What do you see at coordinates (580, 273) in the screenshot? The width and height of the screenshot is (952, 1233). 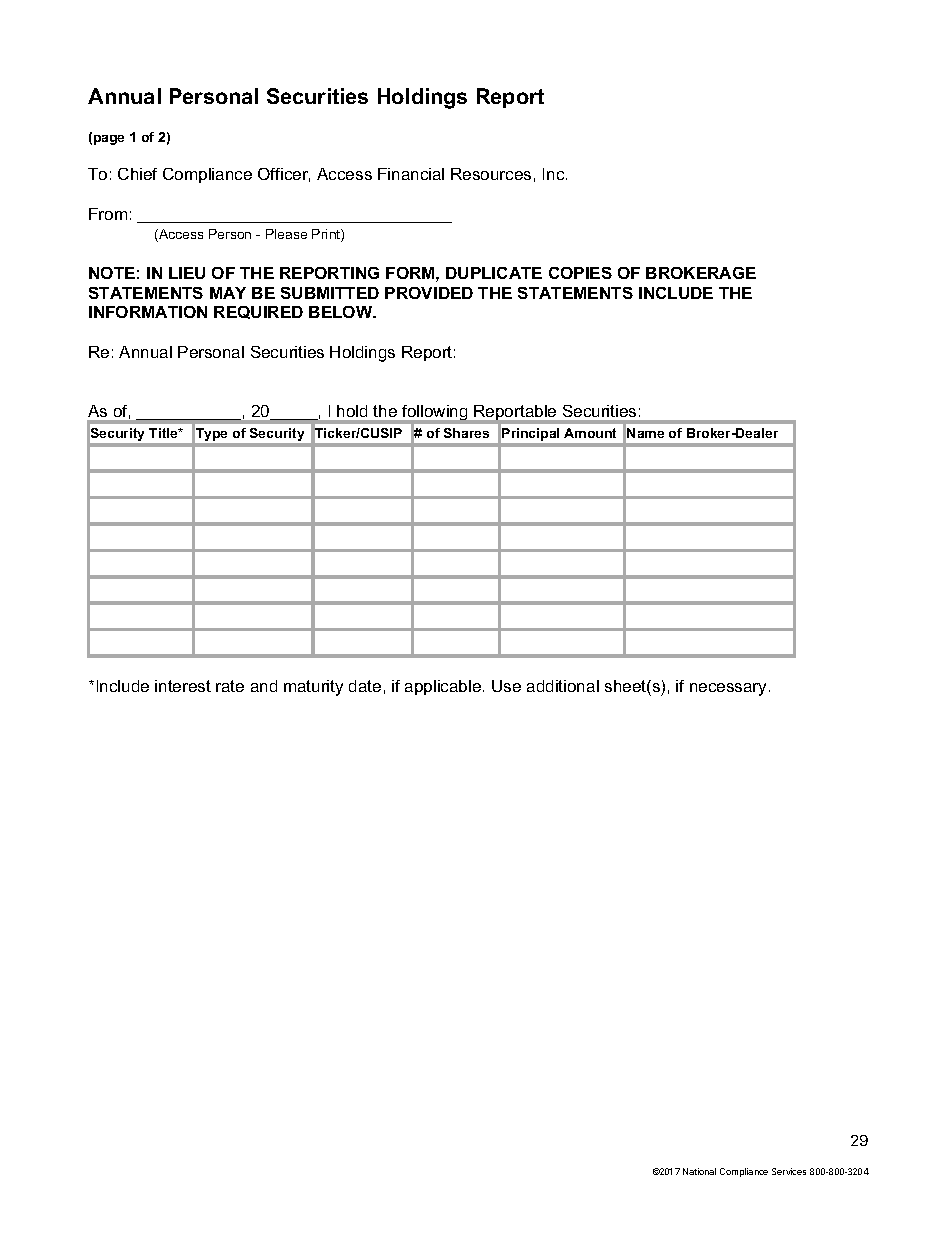 I see `COPIES` at bounding box center [580, 273].
